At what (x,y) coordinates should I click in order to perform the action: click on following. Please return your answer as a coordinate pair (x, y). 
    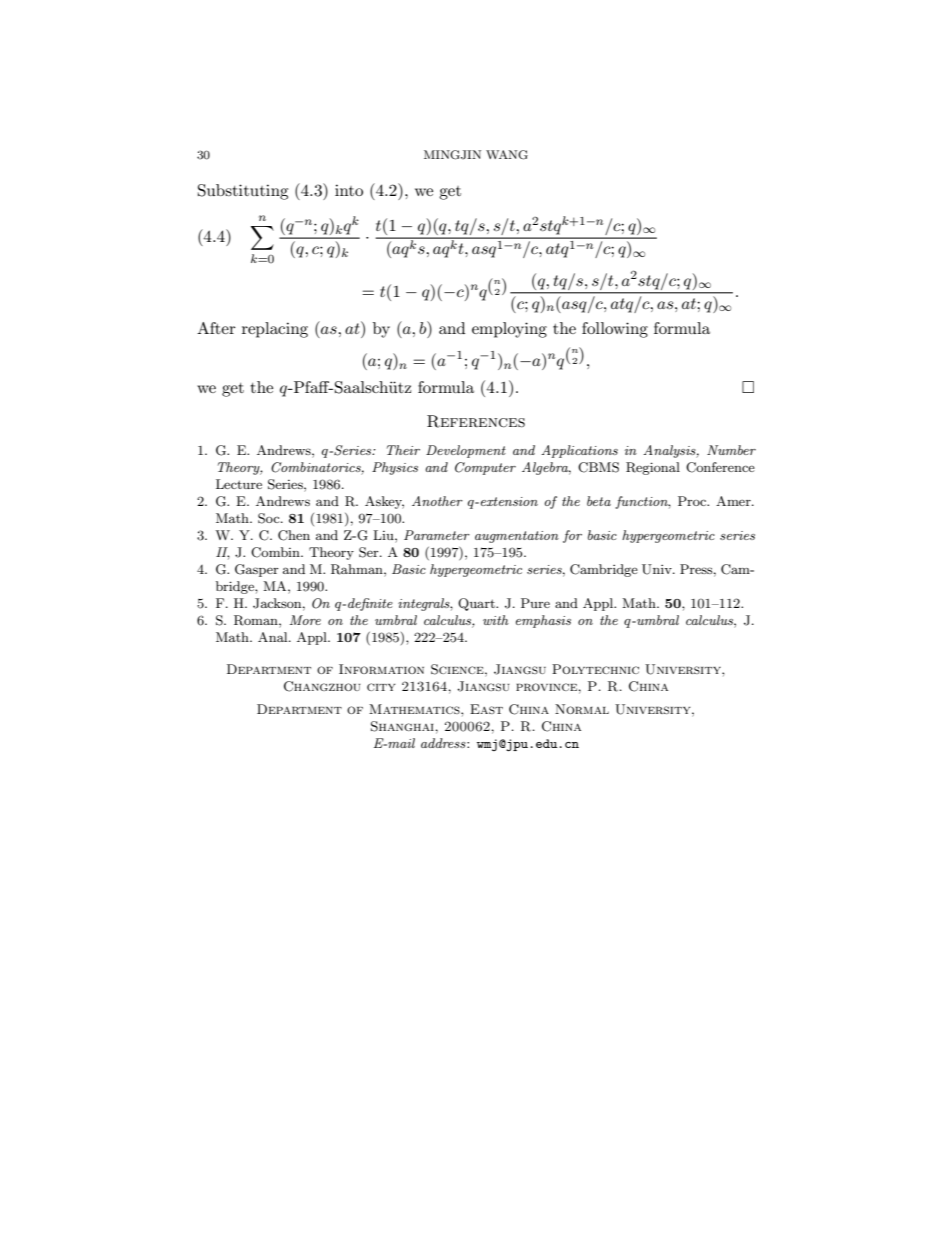
    Looking at the image, I should click on (615, 330).
